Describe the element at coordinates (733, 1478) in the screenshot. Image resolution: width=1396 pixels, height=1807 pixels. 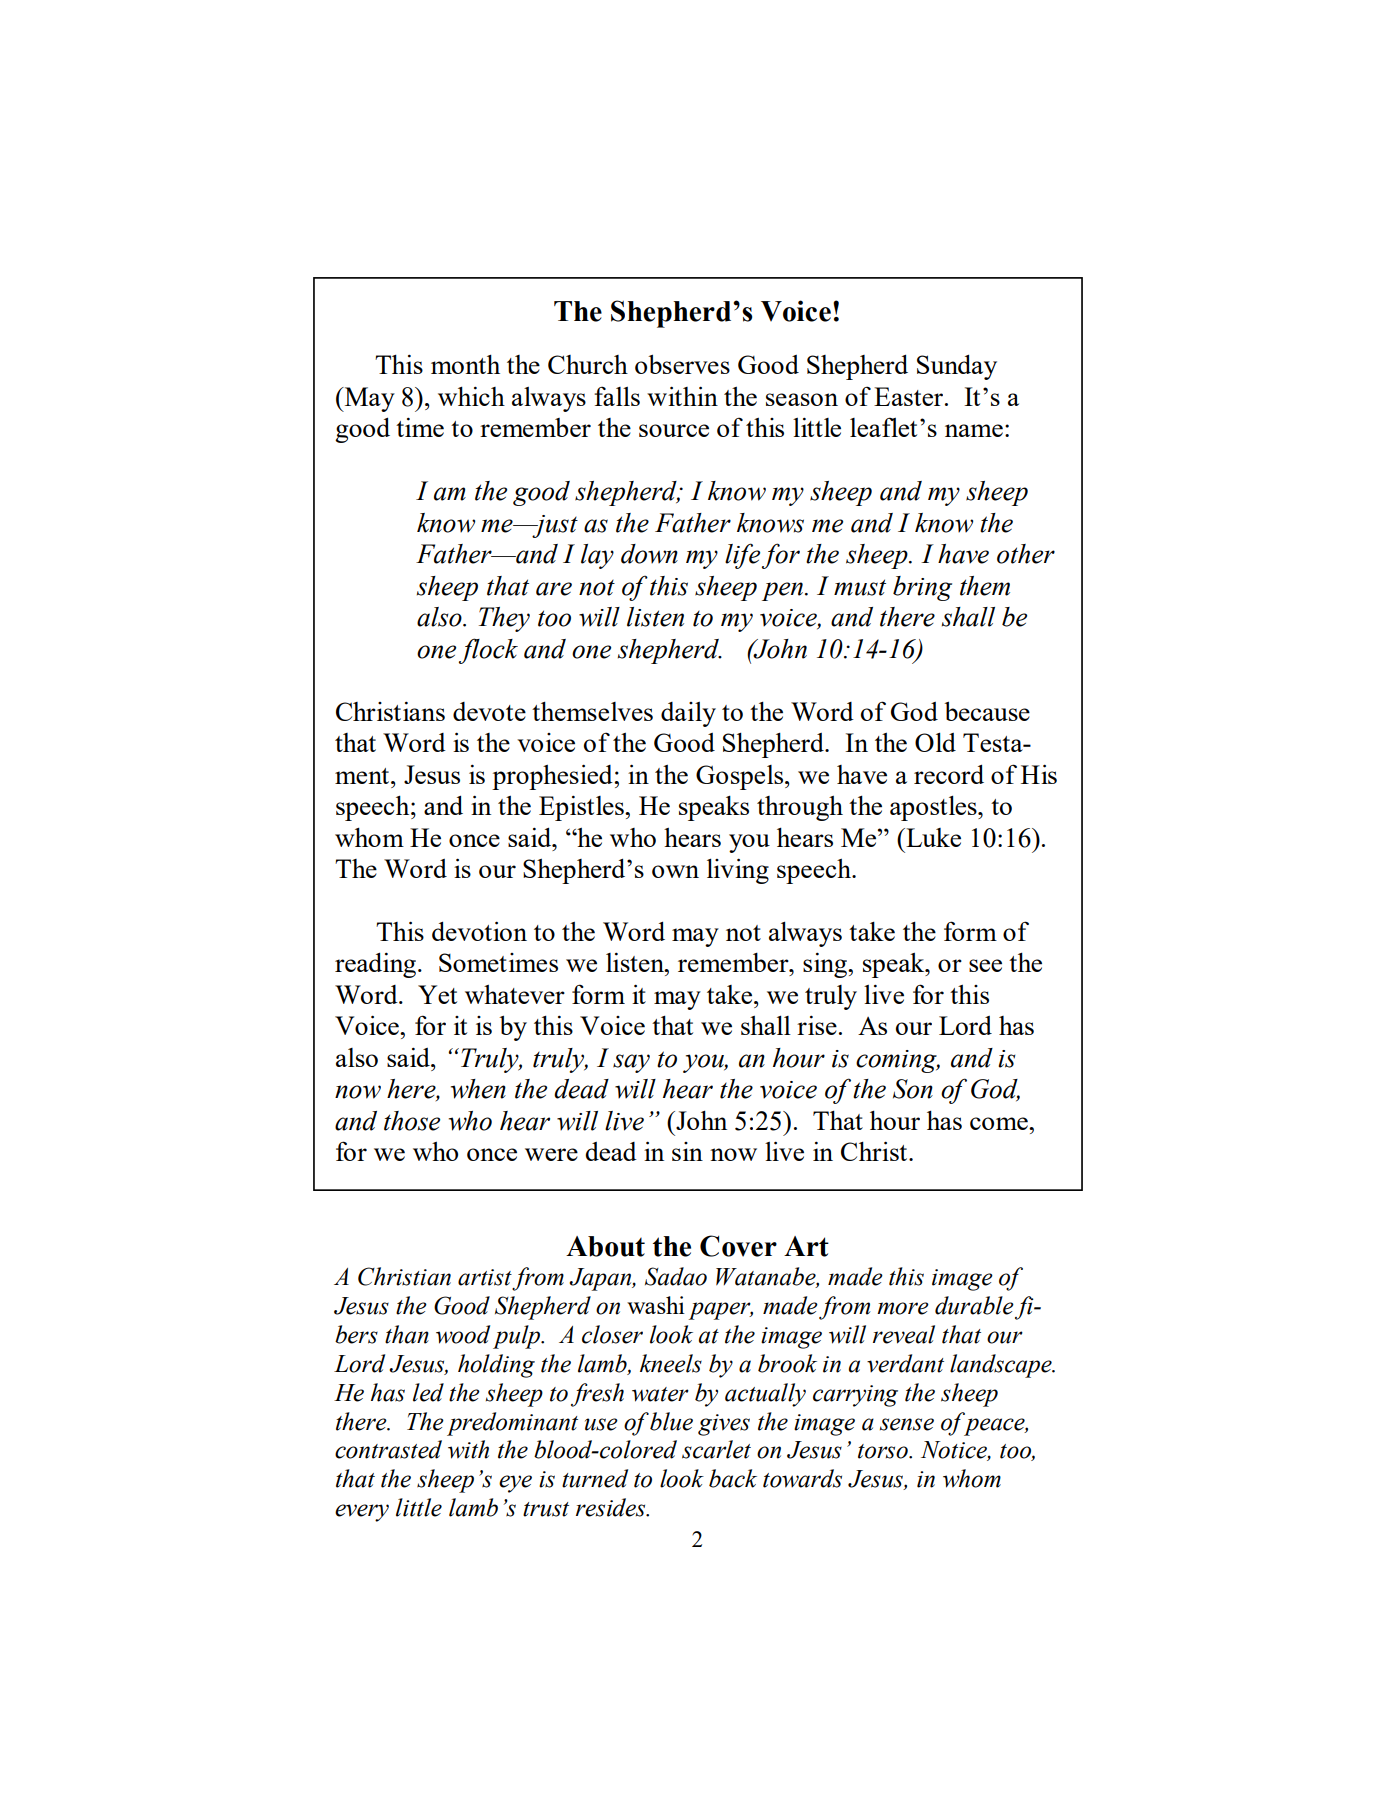
I see `back` at that location.
